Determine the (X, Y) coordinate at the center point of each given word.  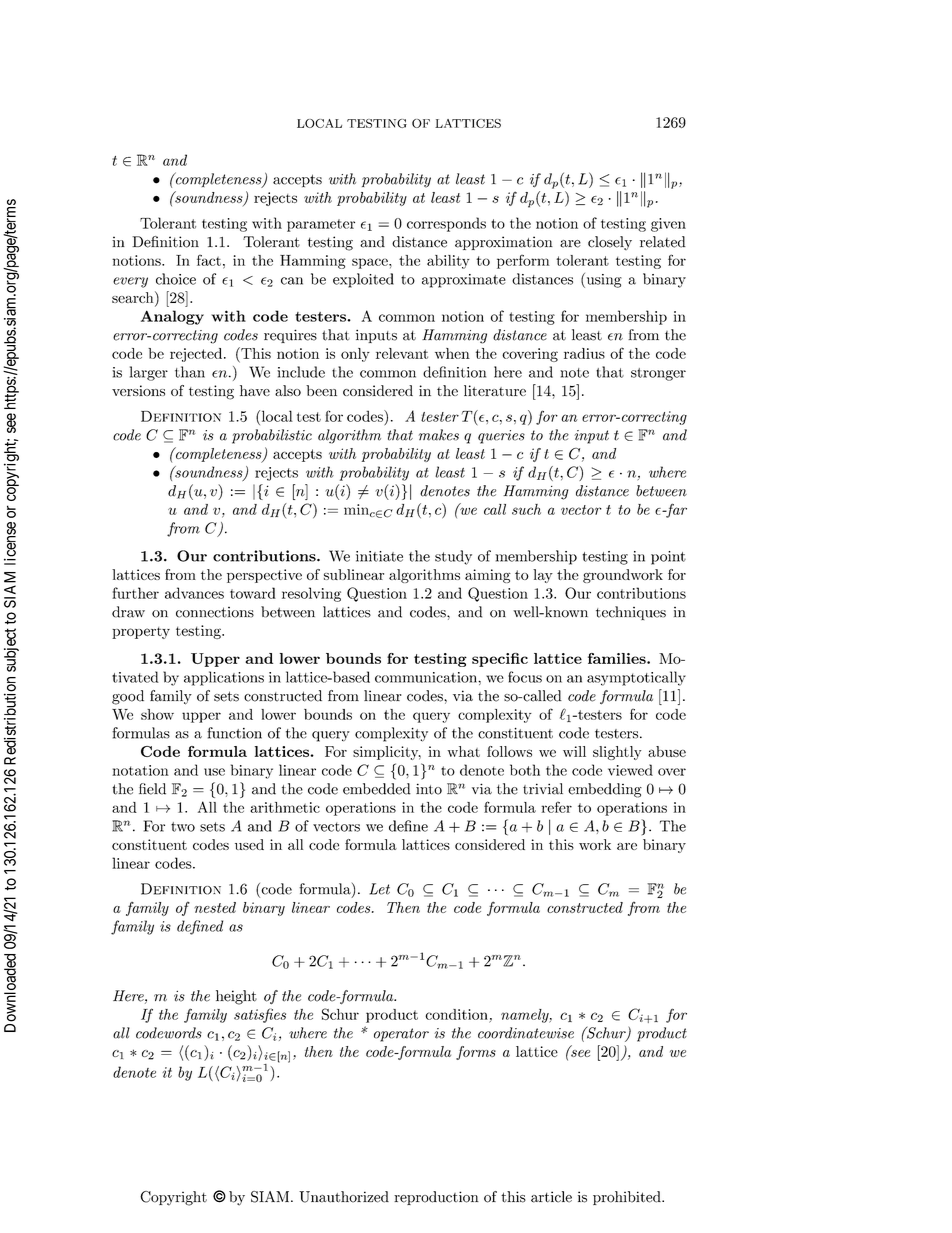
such (526, 509)
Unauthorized (344, 1197)
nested (215, 907)
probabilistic (272, 436)
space (371, 263)
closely (610, 243)
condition (456, 1014)
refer (556, 807)
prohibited (628, 1198)
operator (401, 1035)
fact (209, 260)
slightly (617, 753)
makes (439, 435)
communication (427, 677)
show (157, 714)
